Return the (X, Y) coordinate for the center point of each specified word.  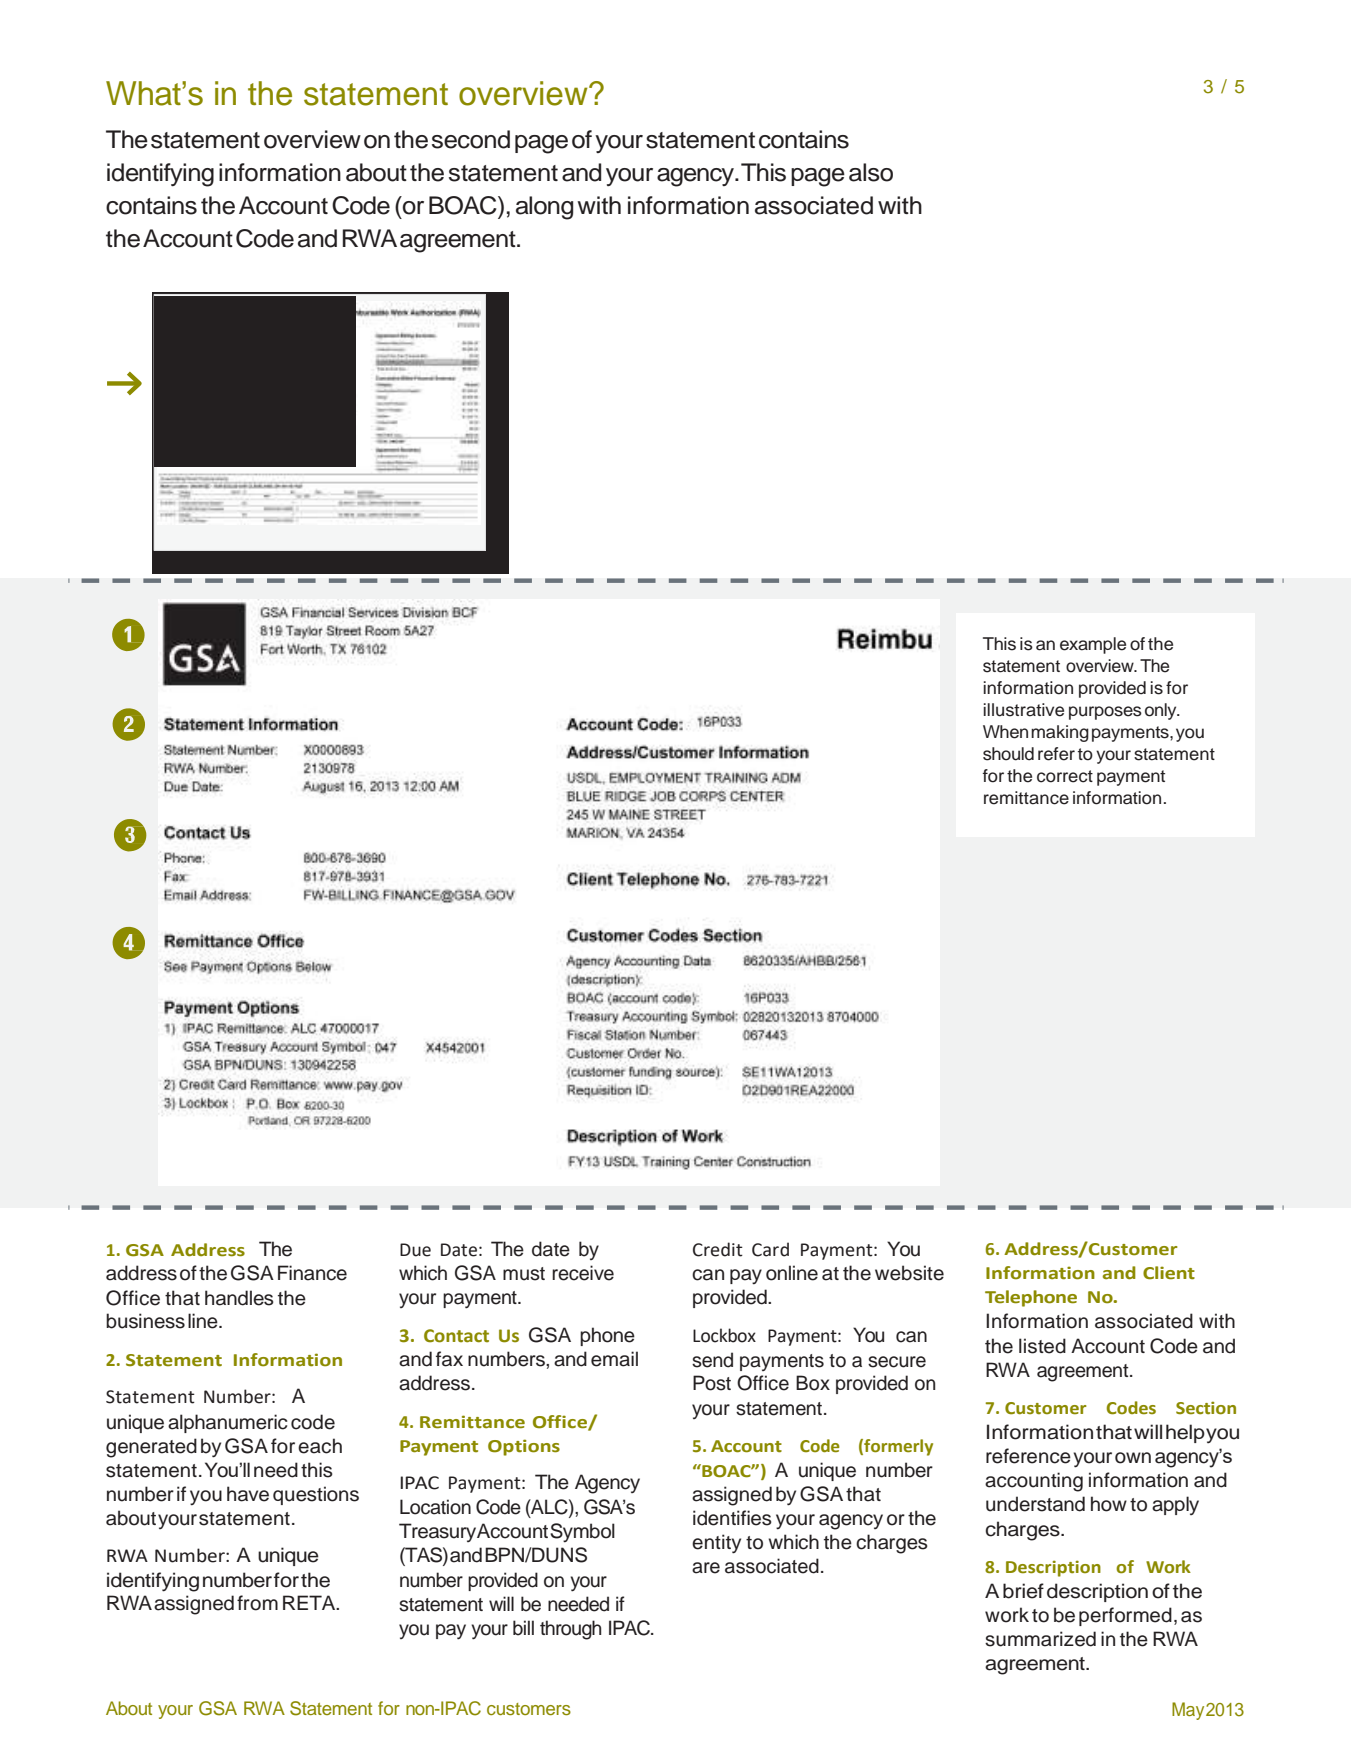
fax (449, 1359)
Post (712, 1383)
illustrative (1023, 710)
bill (523, 1628)
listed (1042, 1346)
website (909, 1273)
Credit (718, 1249)
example (1093, 645)
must (524, 1274)
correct (1065, 776)
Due (415, 1250)
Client (1169, 1273)
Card (770, 1249)
